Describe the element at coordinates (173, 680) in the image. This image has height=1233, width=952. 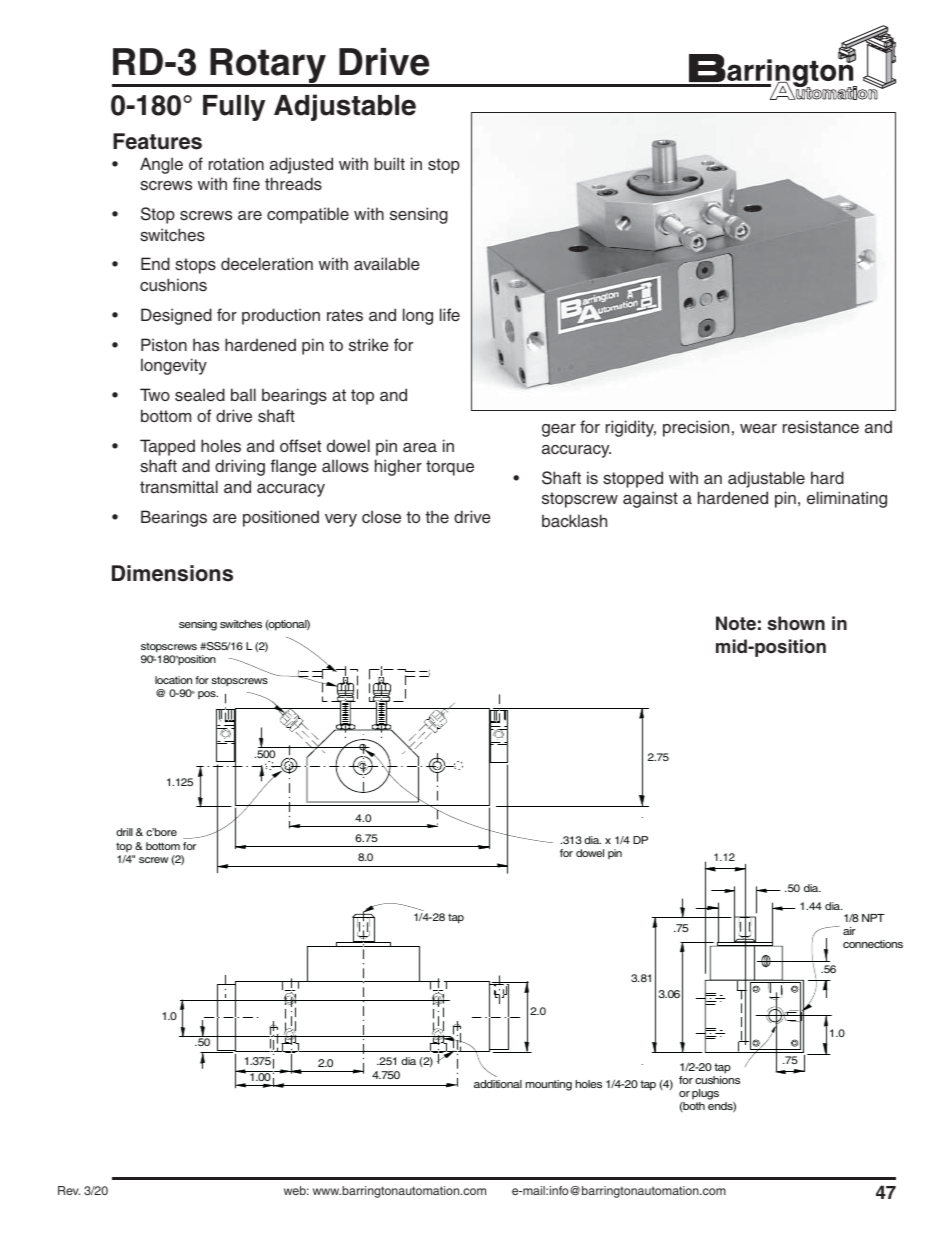
I see `location` at that location.
